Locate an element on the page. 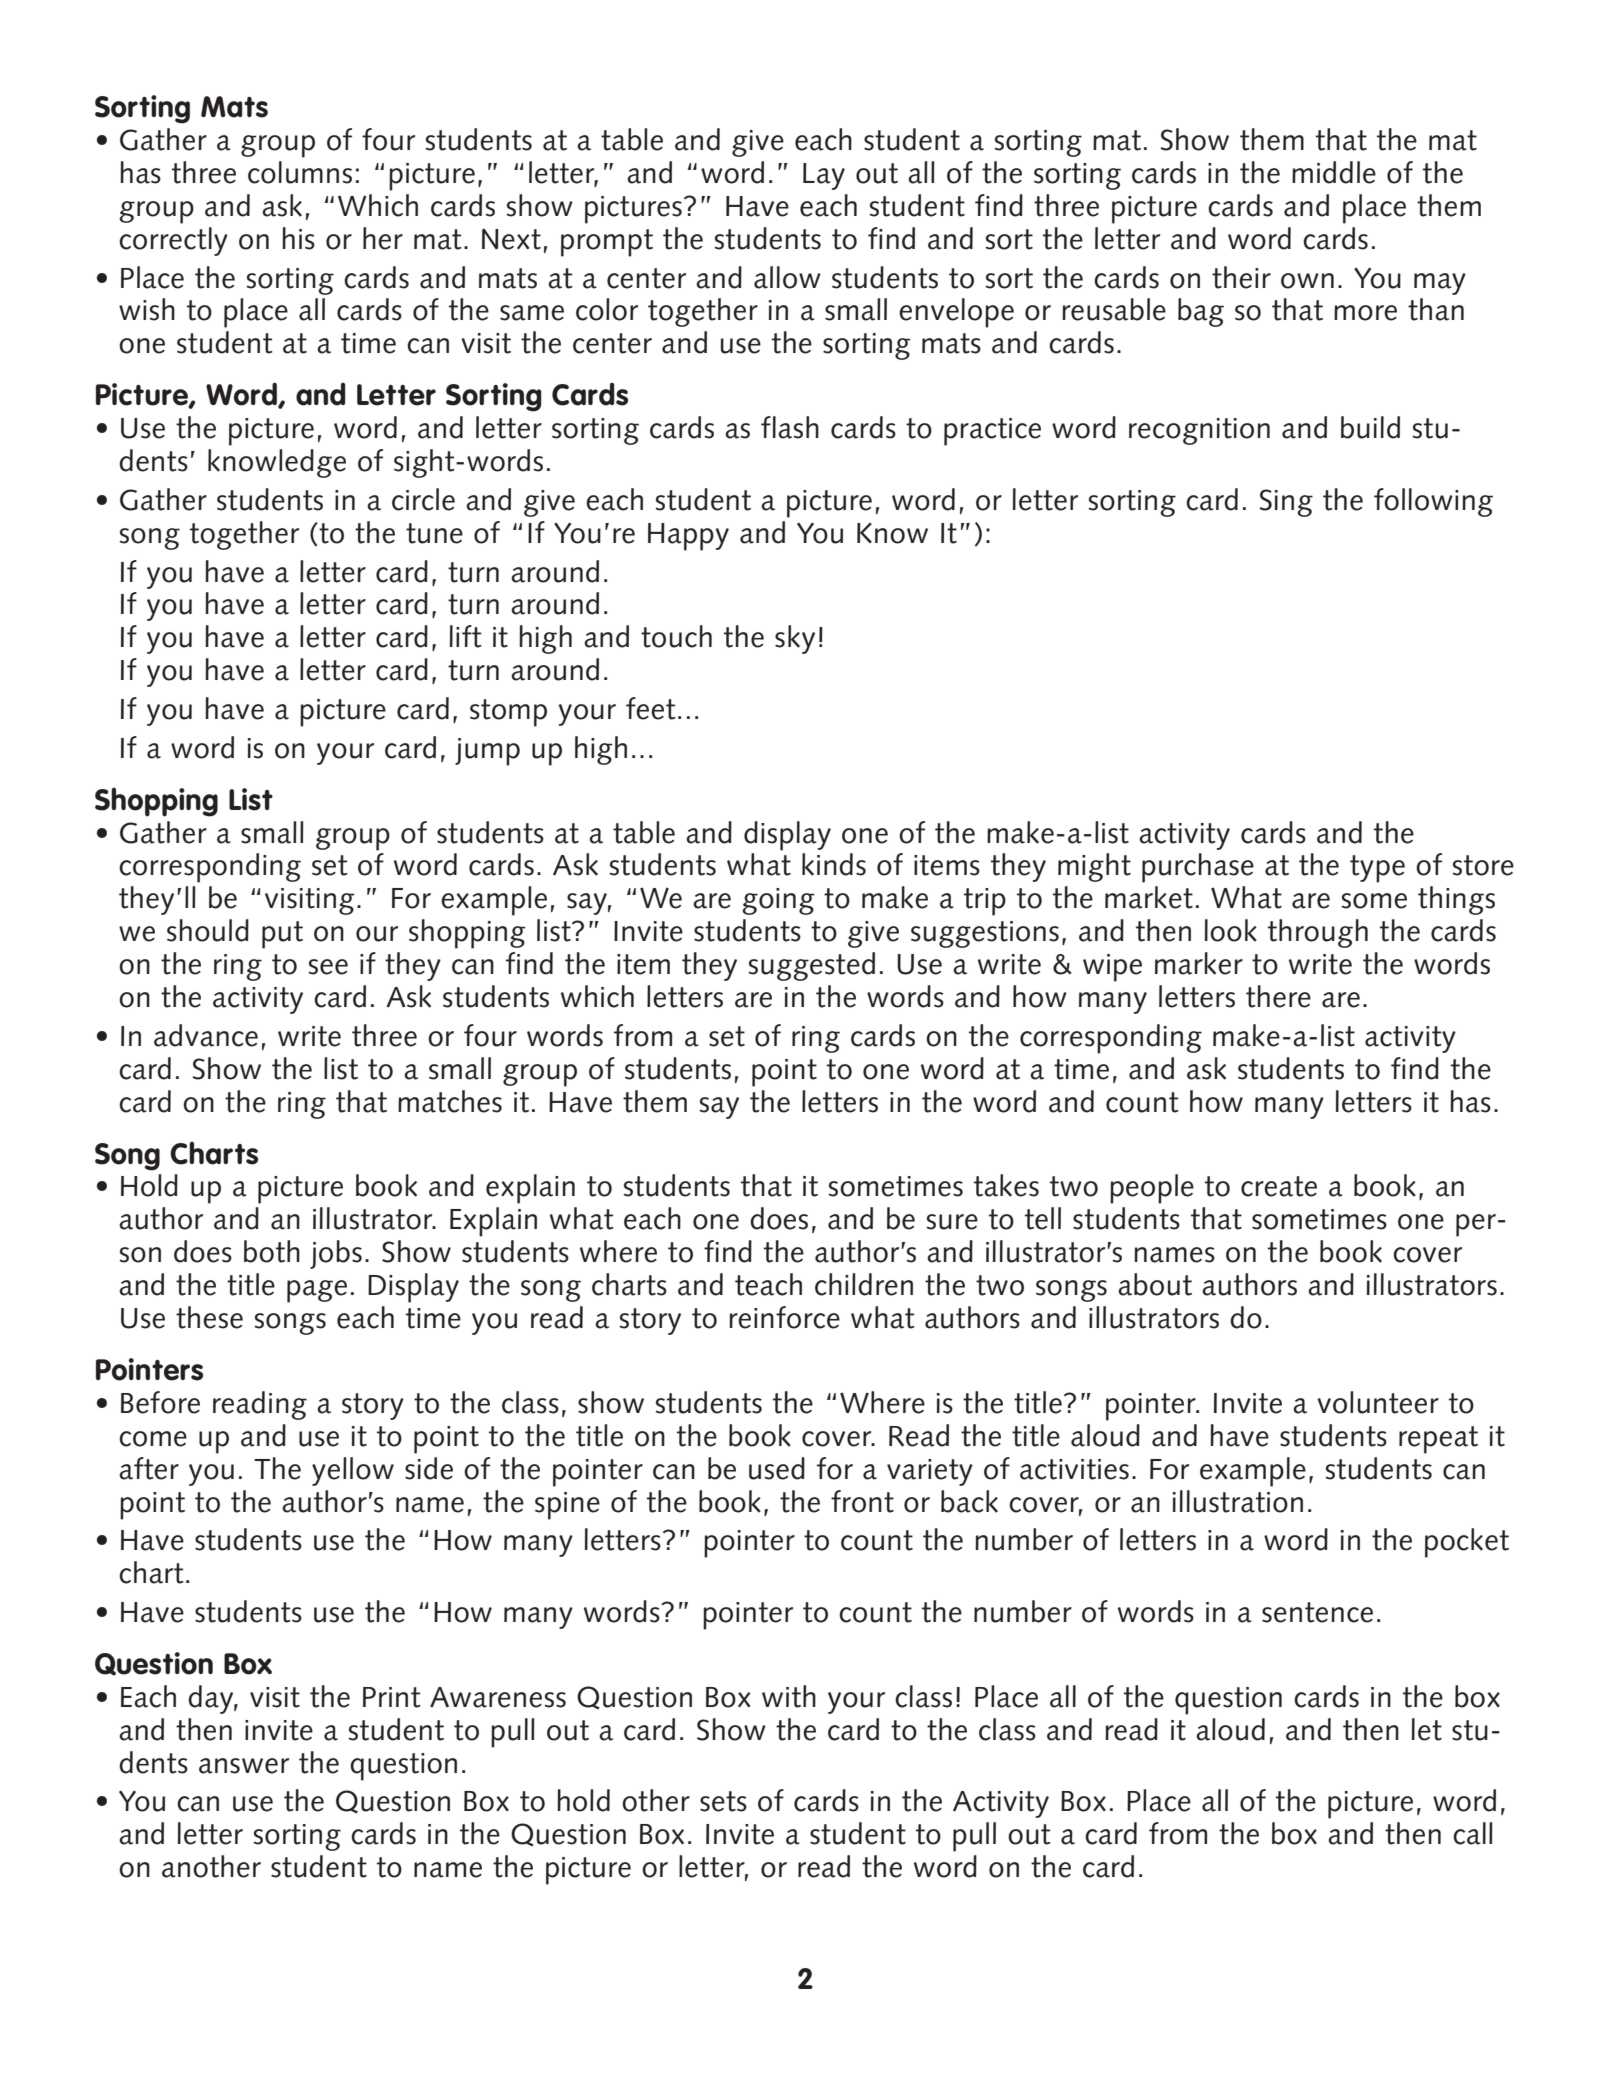 This document has height=2085, width=1611. middle is located at coordinates (1334, 172).
